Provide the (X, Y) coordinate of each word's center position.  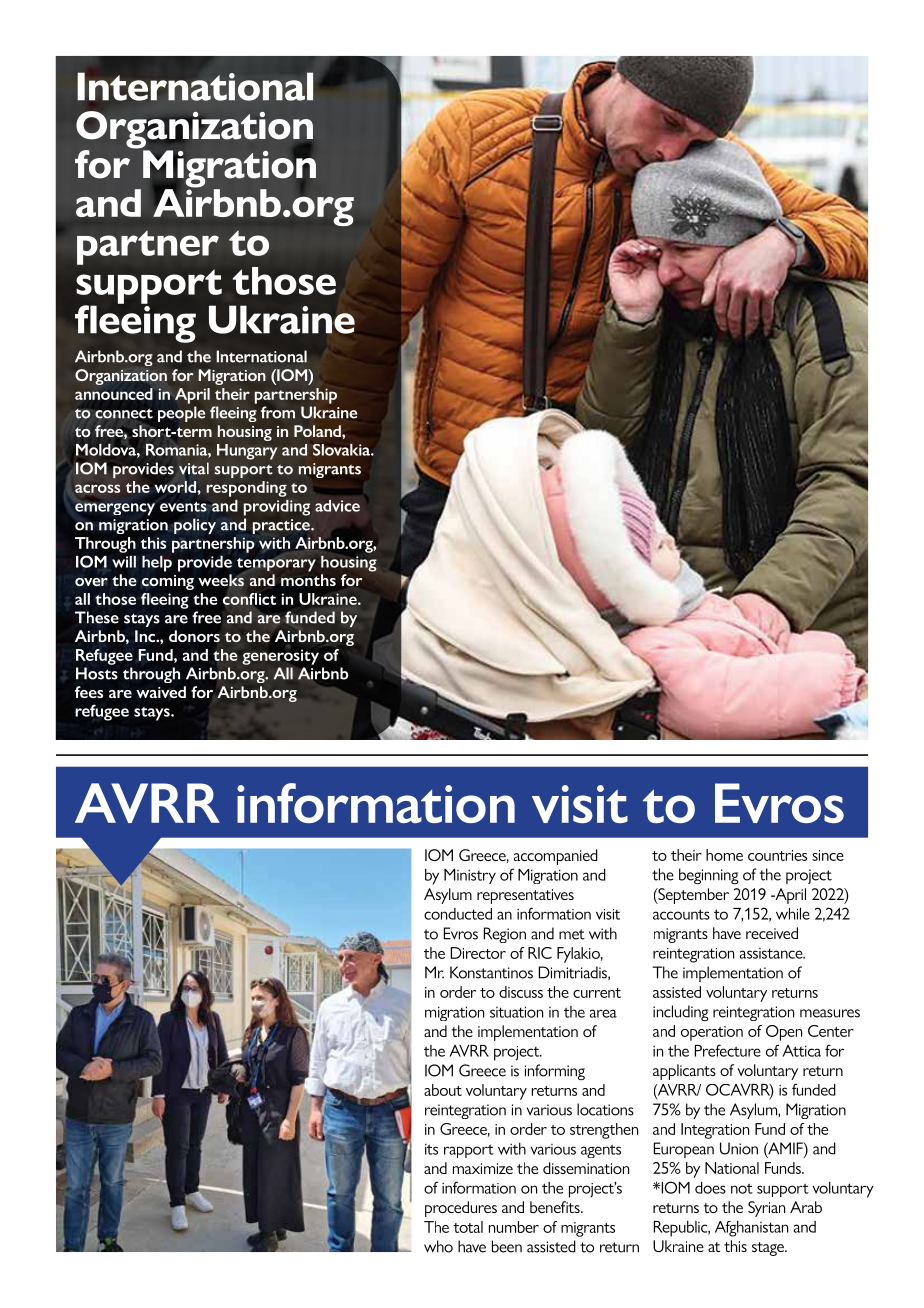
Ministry (470, 876)
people (181, 414)
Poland (318, 431)
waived (161, 692)
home (724, 855)
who (438, 1246)
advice (337, 506)
